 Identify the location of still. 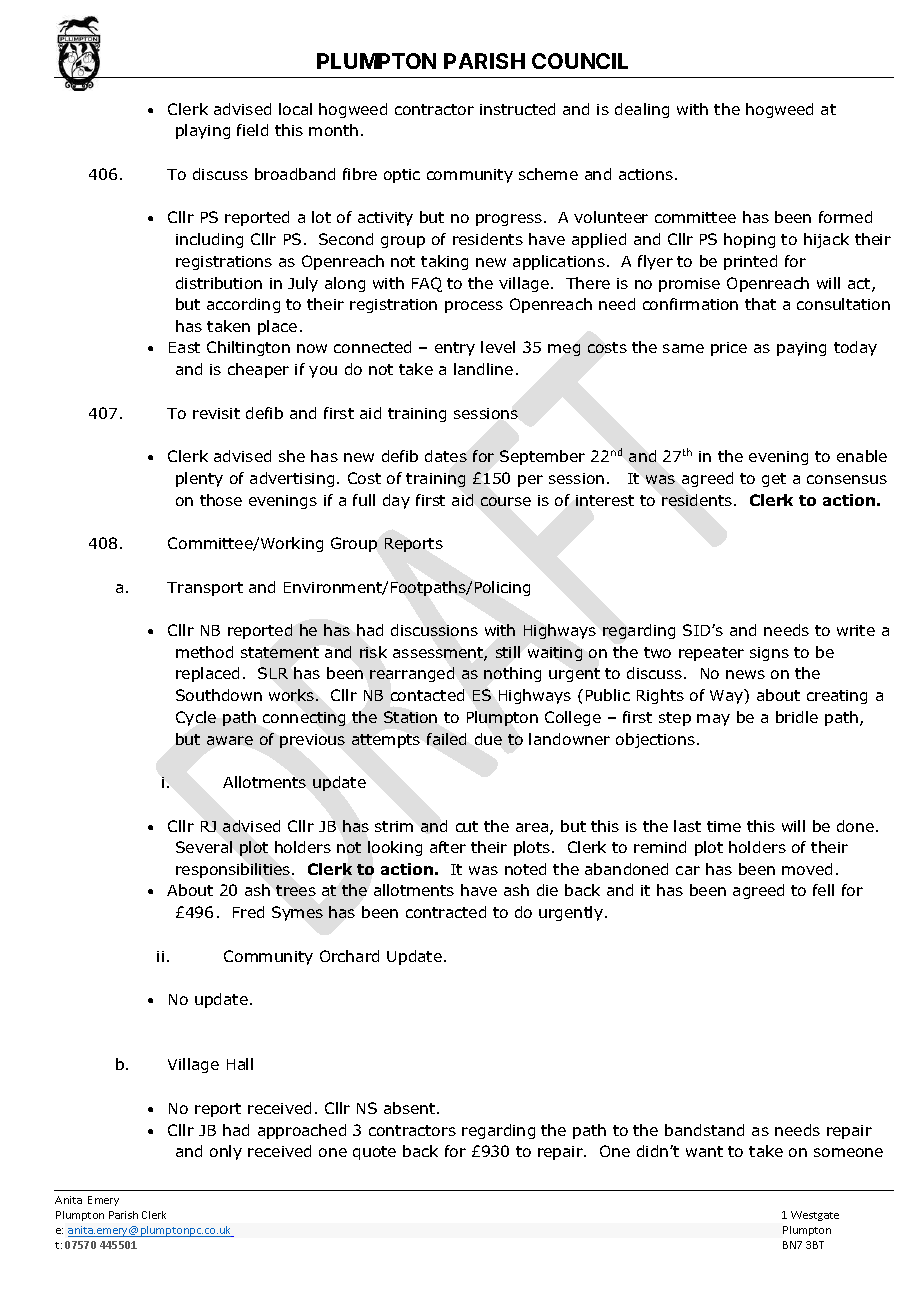
(508, 652).
